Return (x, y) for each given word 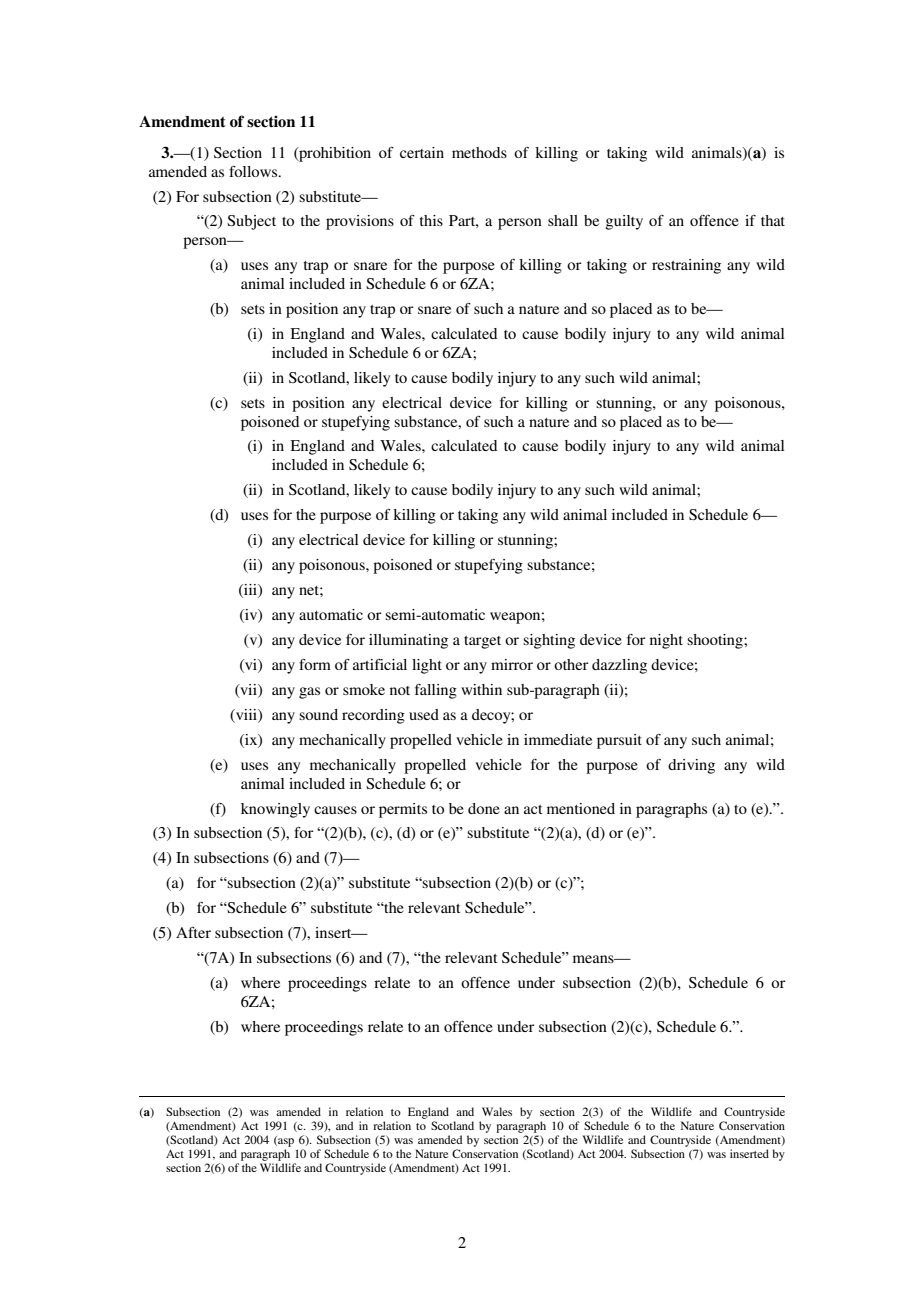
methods (479, 152)
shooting (716, 641)
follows (254, 171)
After (193, 932)
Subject (251, 222)
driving (691, 766)
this (431, 220)
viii (246, 716)
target (482, 642)
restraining (686, 266)
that (773, 220)
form (315, 664)
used (424, 714)
